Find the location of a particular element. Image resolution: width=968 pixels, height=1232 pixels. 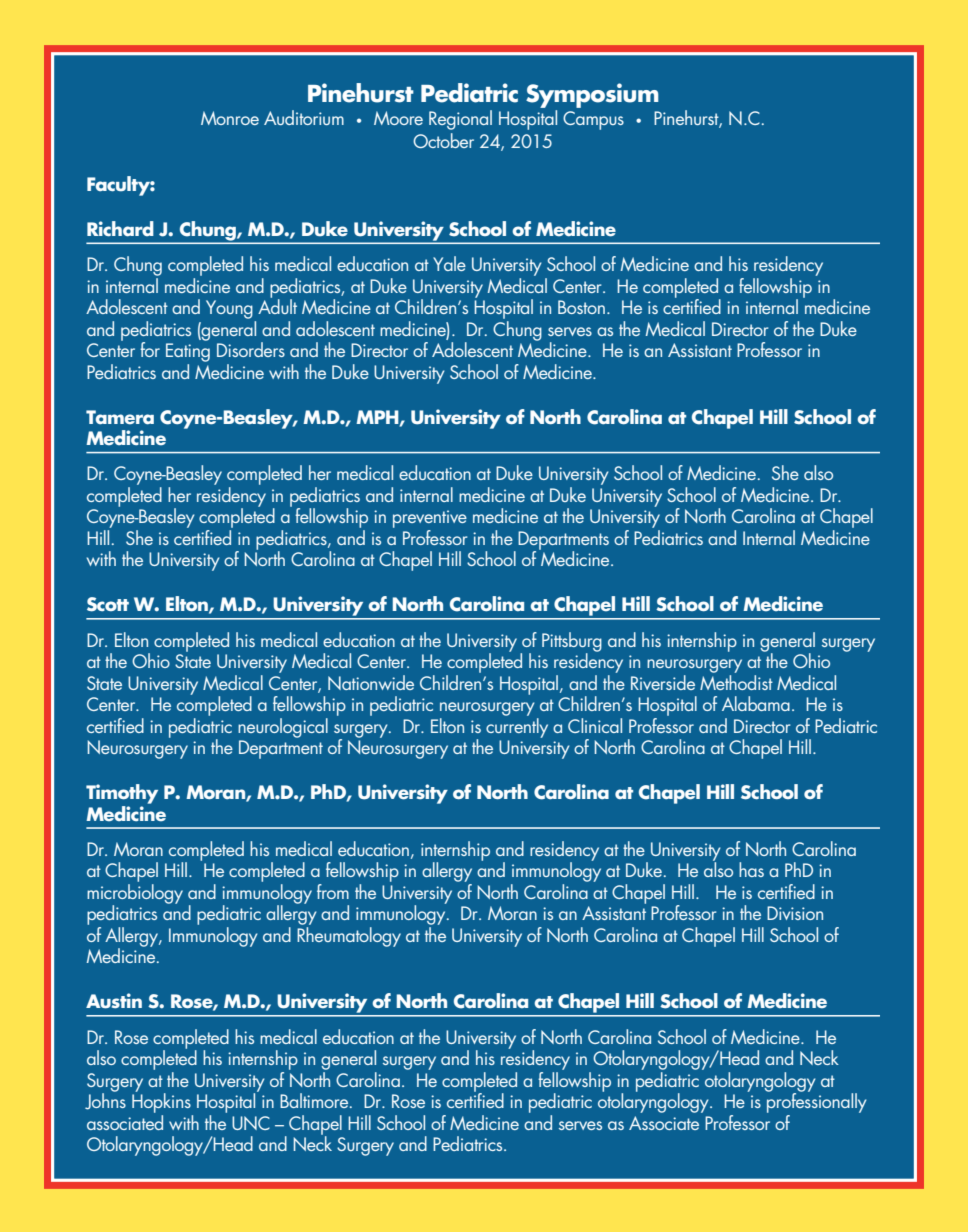

currently is located at coordinates (517, 726).
